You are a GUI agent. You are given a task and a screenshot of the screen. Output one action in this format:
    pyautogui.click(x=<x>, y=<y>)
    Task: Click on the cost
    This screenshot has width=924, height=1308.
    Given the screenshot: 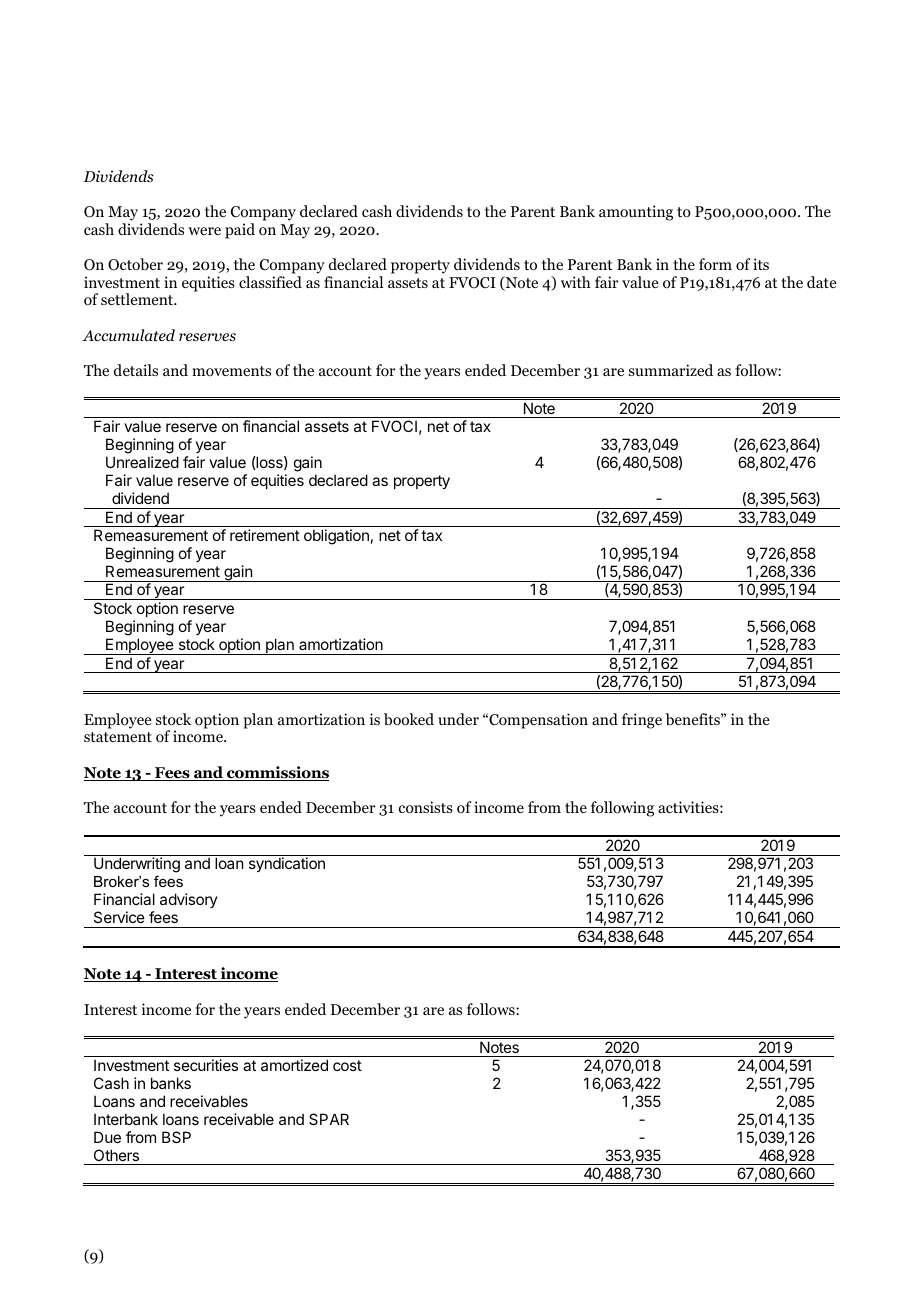 What is the action you would take?
    pyautogui.click(x=347, y=1065)
